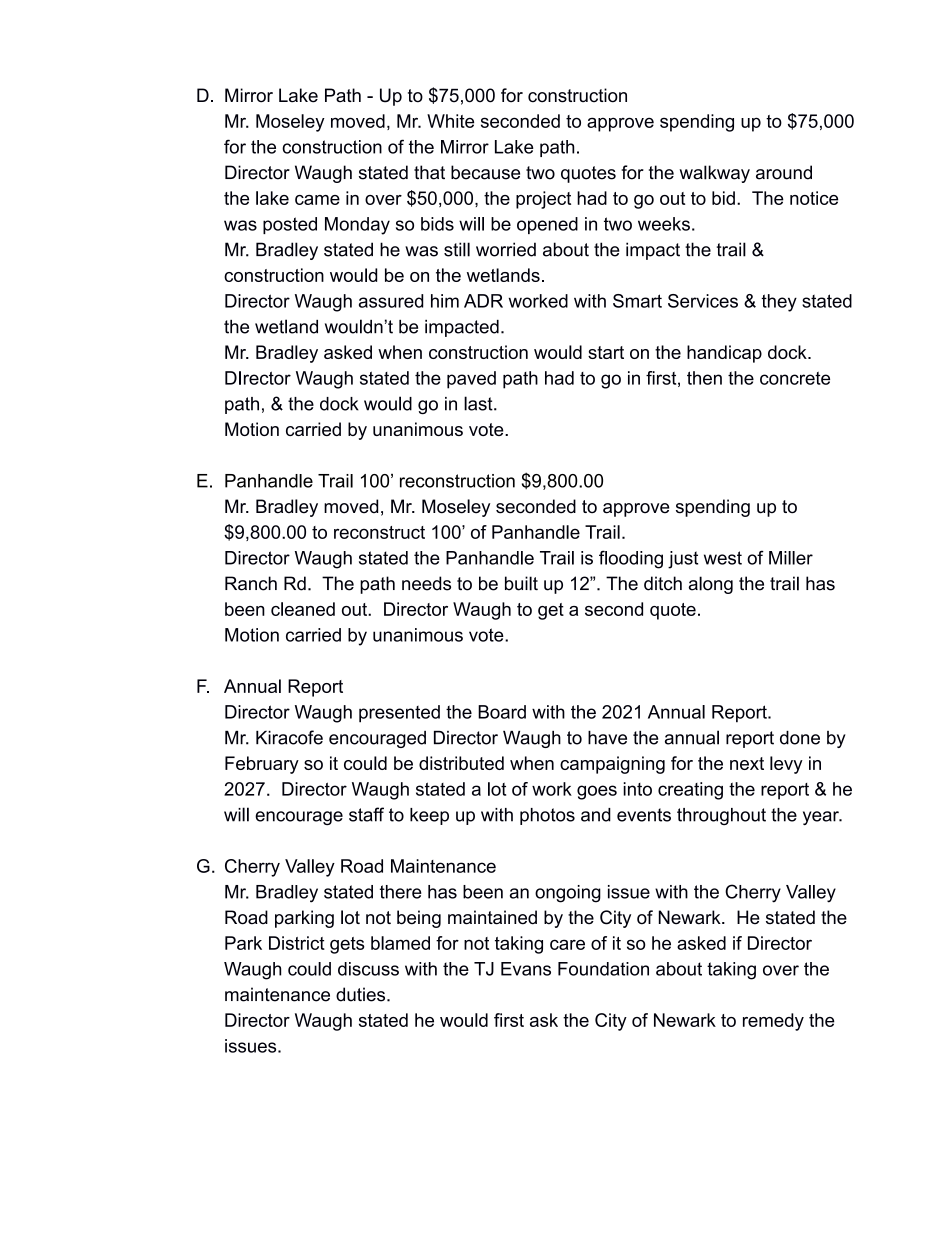 The width and height of the page is (952, 1233). What do you see at coordinates (485, 172) in the page?
I see `because` at bounding box center [485, 172].
